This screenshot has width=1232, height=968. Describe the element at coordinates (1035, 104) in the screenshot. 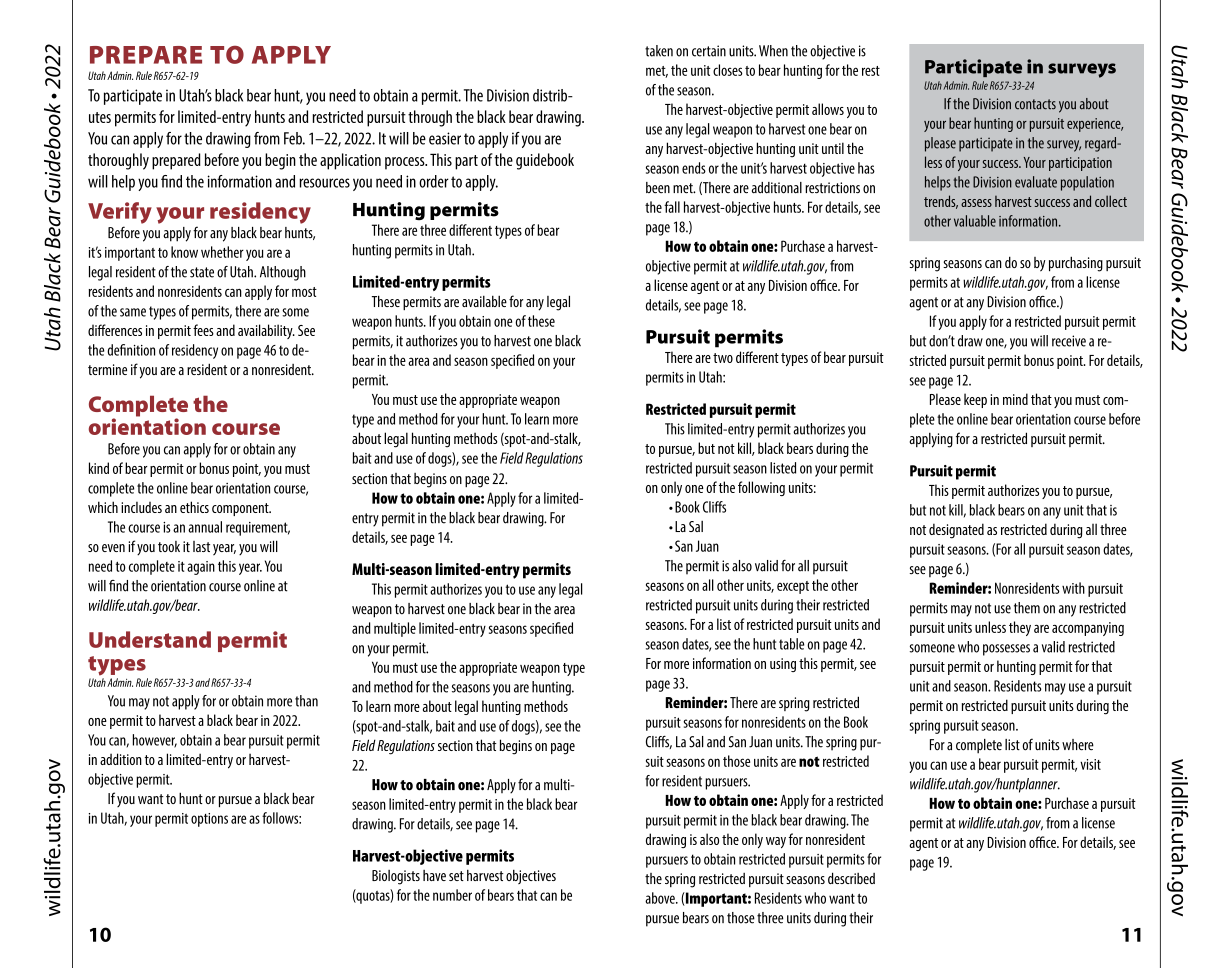

I see `contacts` at that location.
